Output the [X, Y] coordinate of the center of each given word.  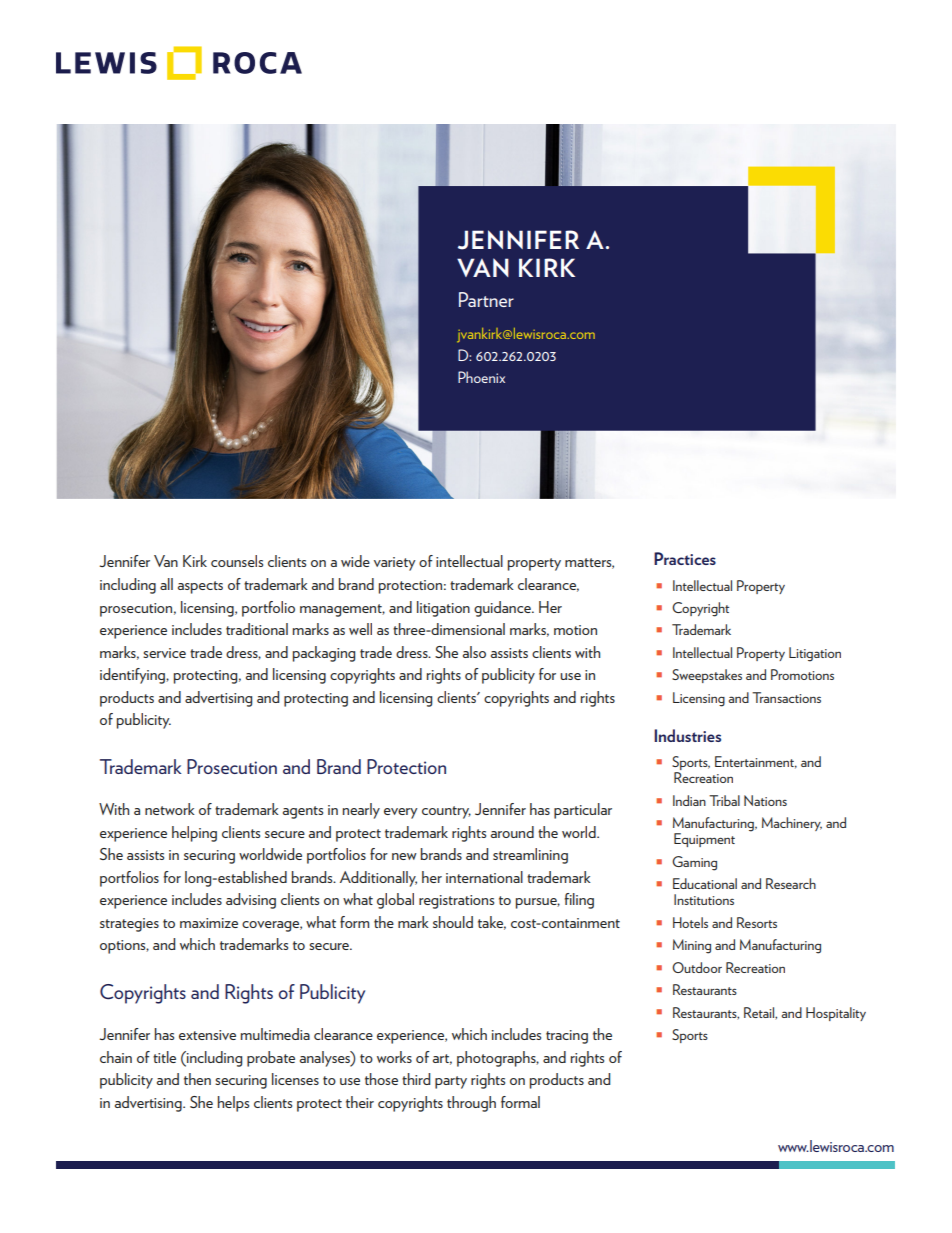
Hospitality [836, 1014]
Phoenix [481, 377]
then [197, 1079]
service [164, 653]
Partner [486, 299]
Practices [685, 558]
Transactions [786, 697]
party [451, 1082]
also [474, 652]
